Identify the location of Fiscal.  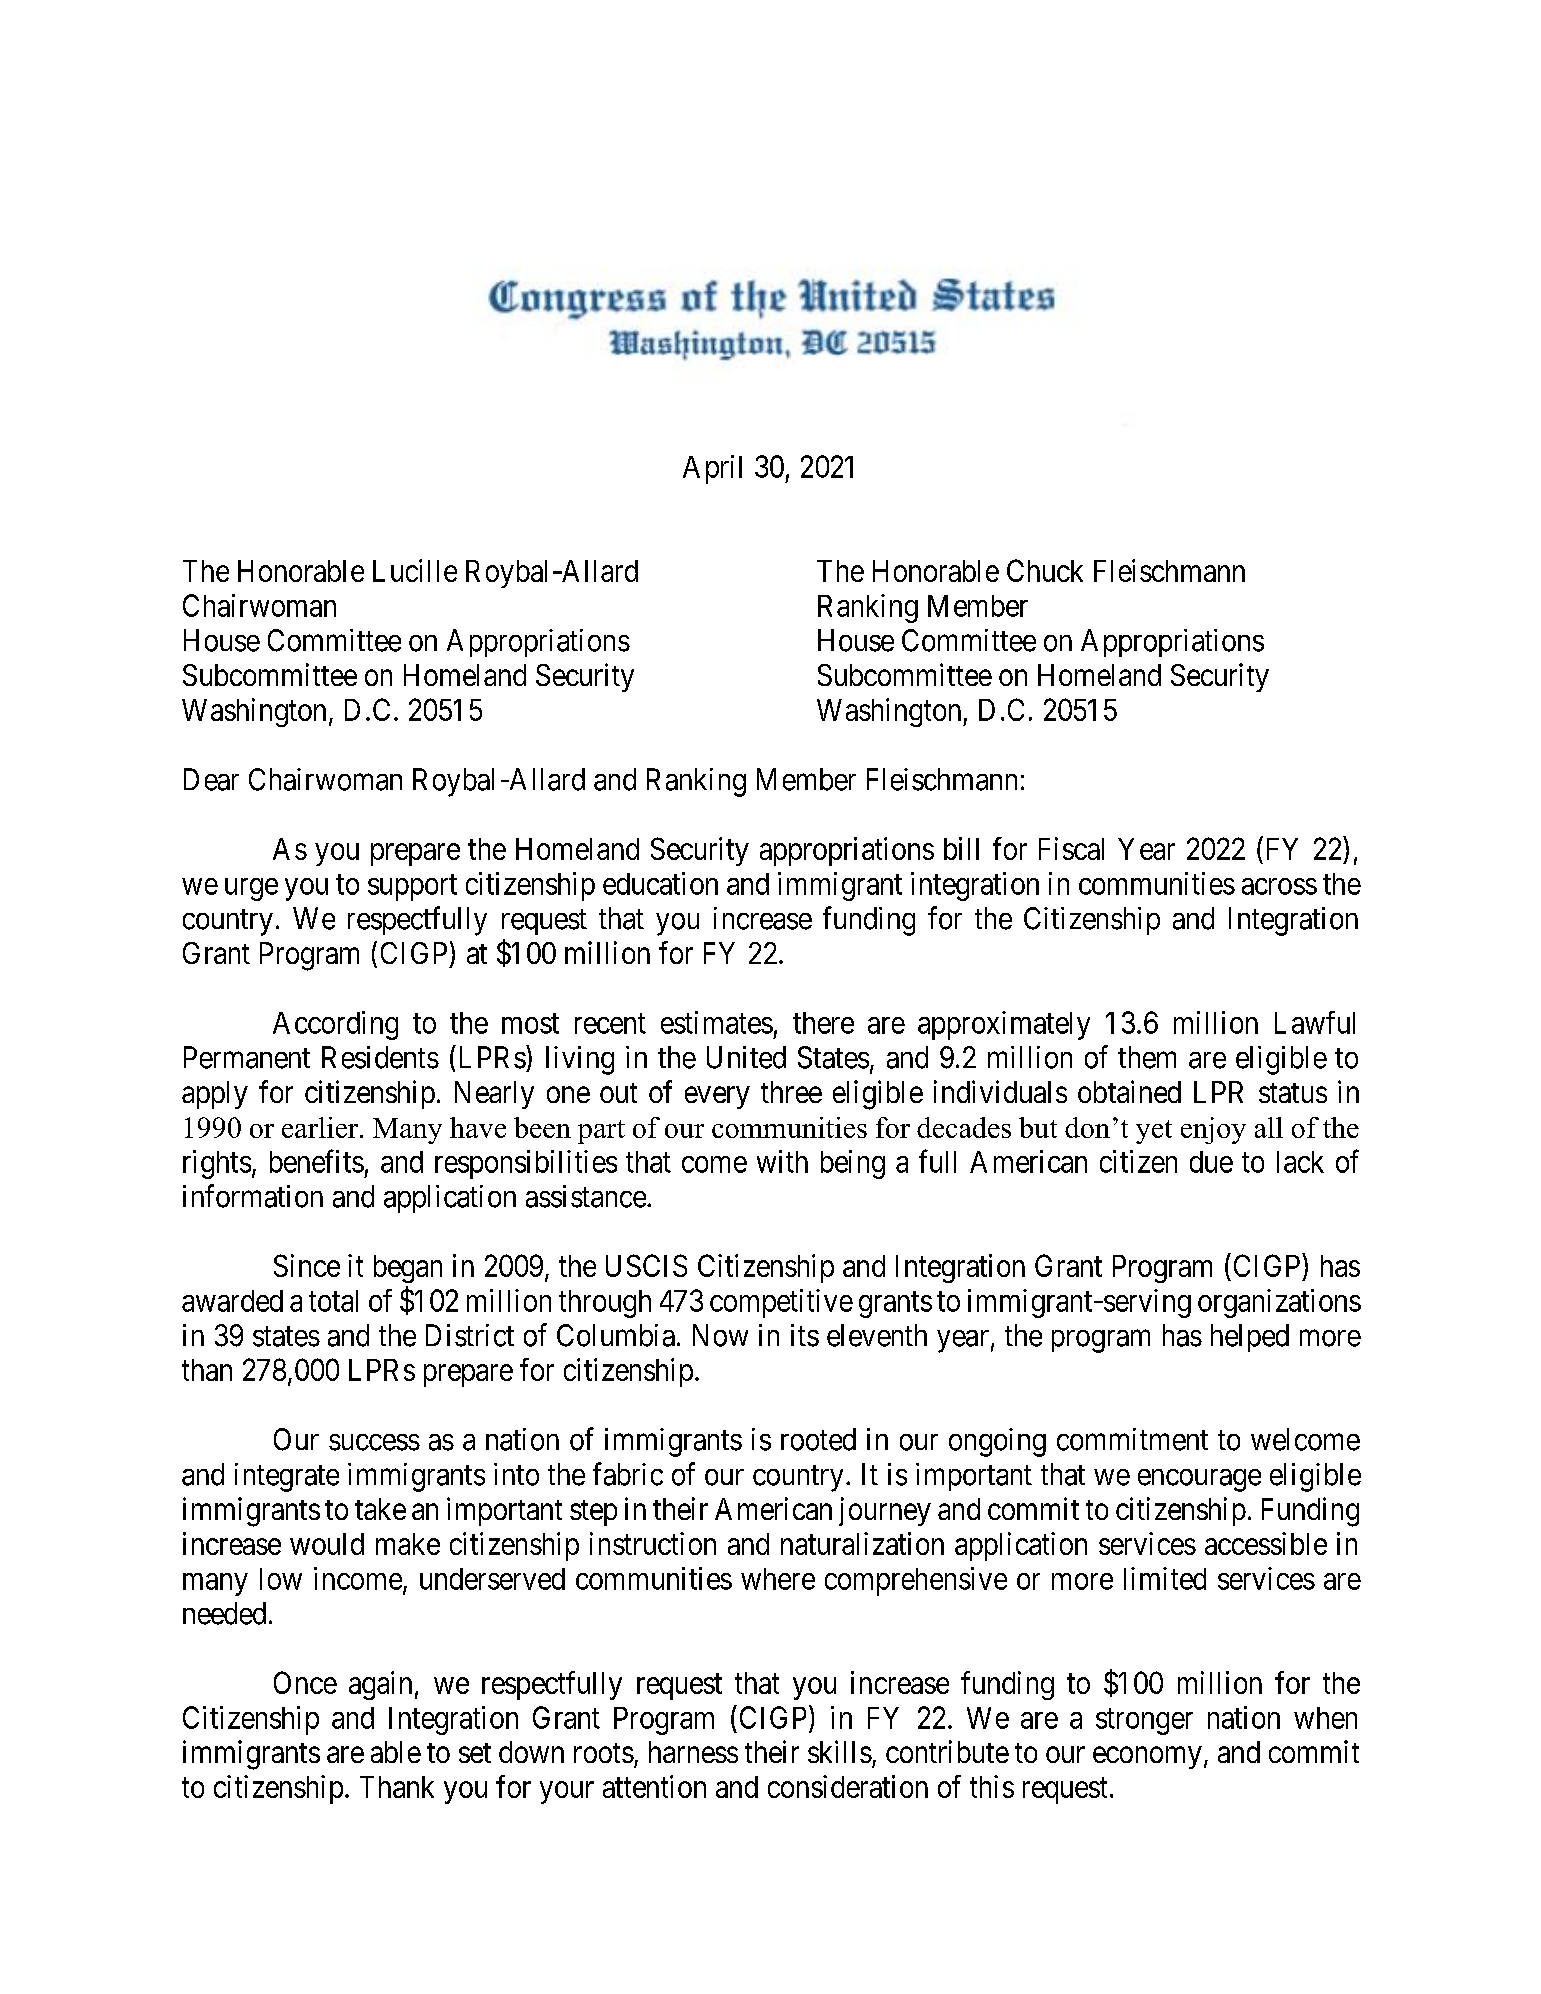
(1071, 848).
